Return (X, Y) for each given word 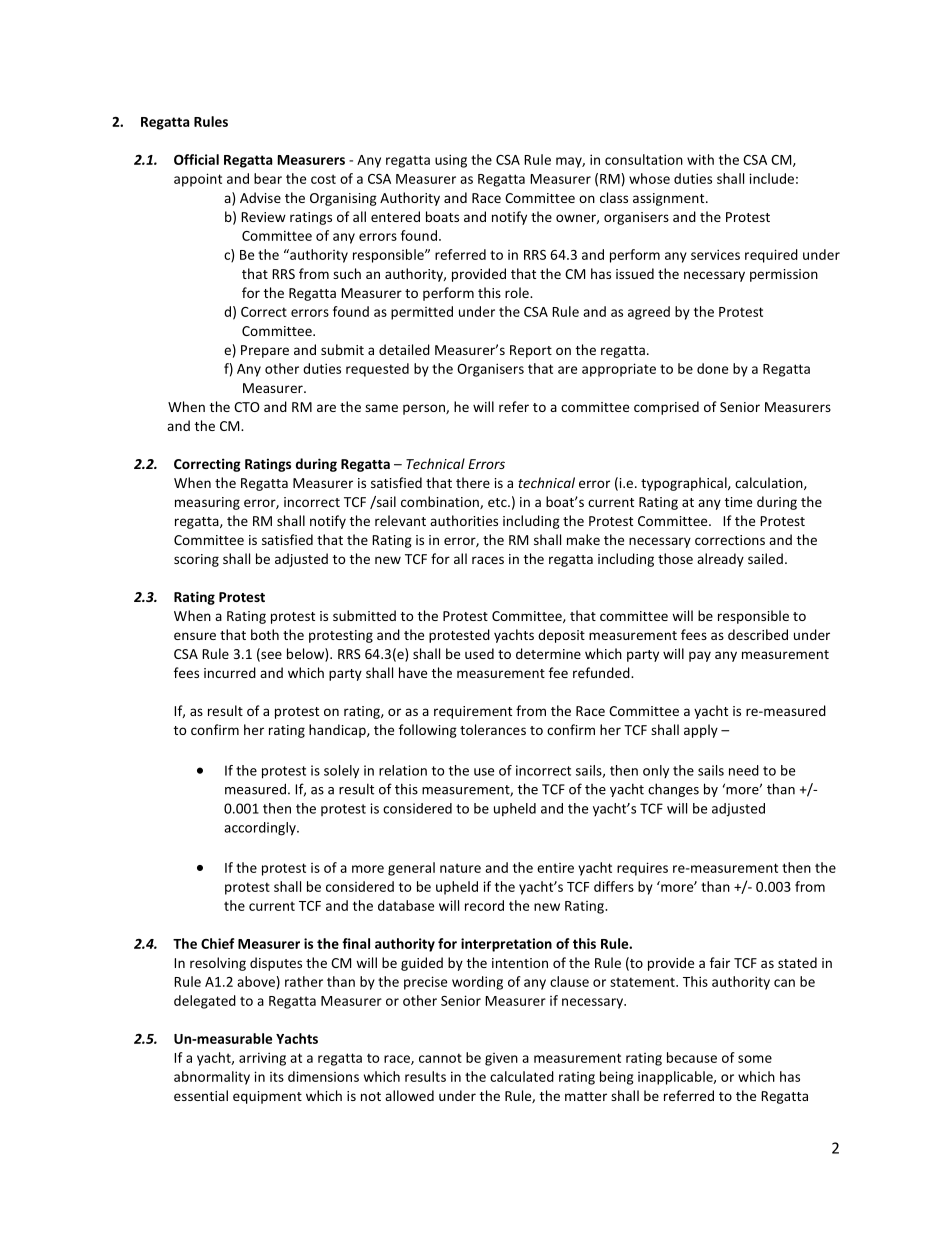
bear (268, 178)
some (755, 1059)
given (501, 1059)
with (700, 159)
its (277, 1077)
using (451, 161)
